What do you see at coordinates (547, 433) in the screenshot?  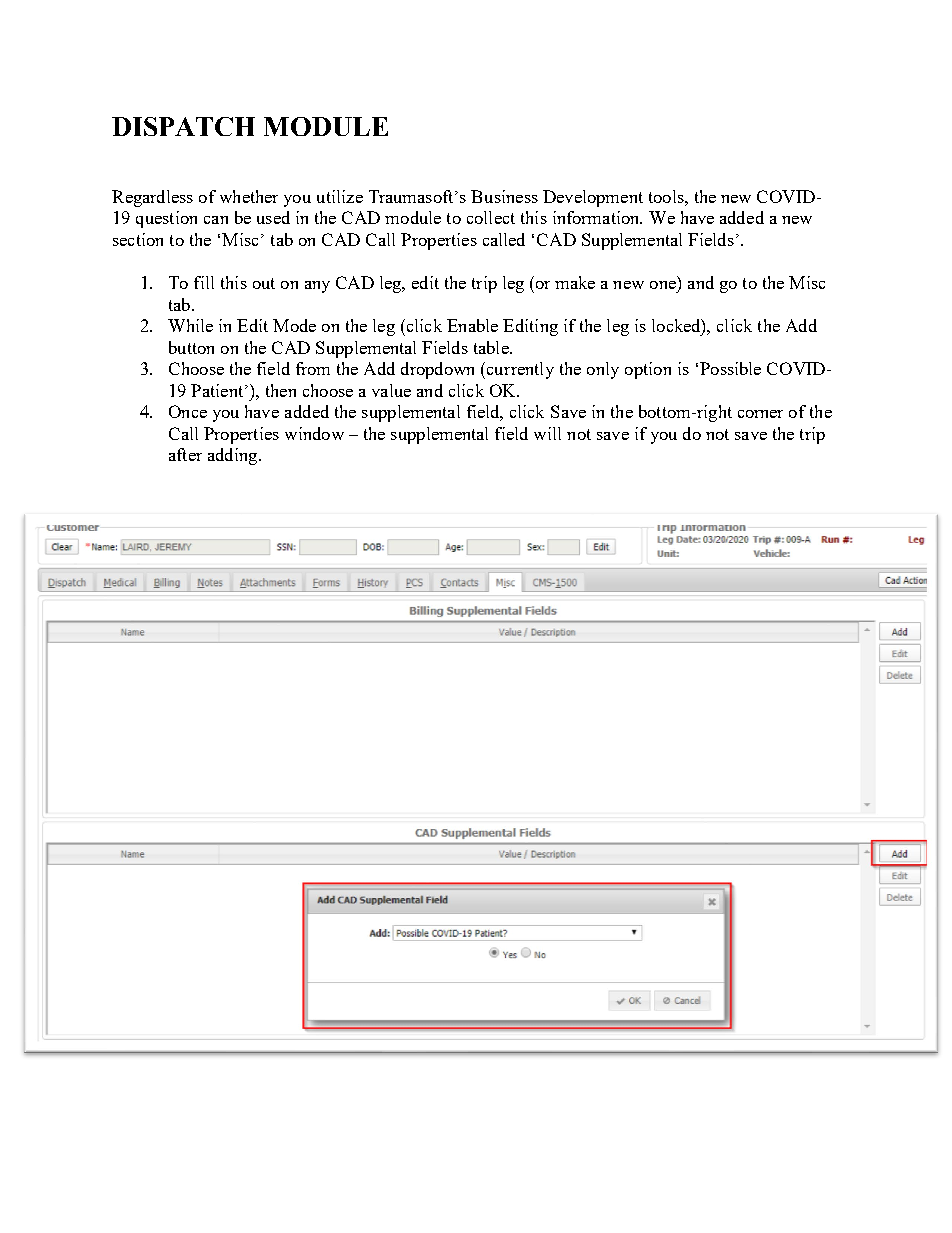 I see `will` at bounding box center [547, 433].
